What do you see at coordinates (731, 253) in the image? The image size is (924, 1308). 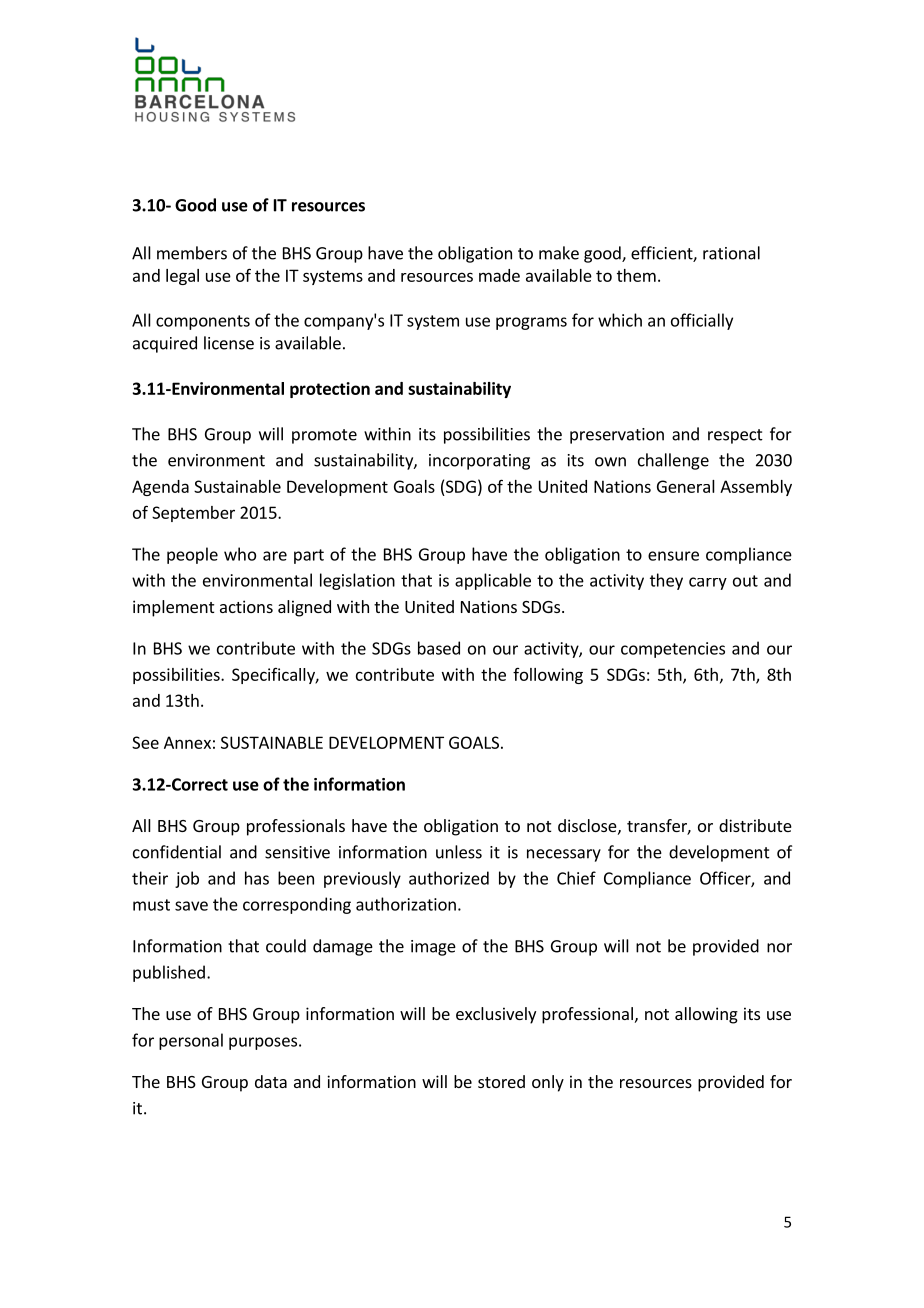 I see `rational` at bounding box center [731, 253].
